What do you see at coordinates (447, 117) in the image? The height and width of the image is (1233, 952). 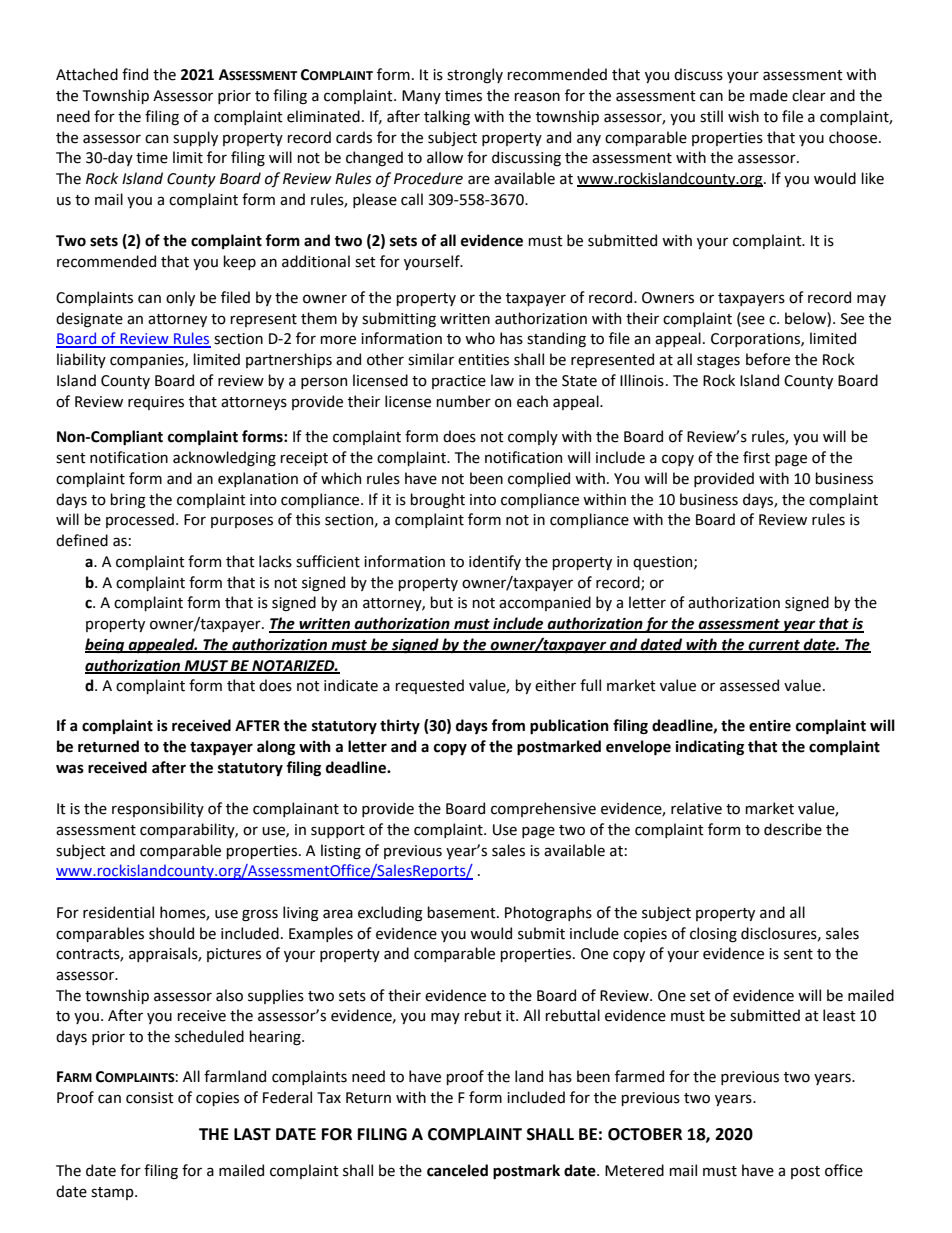 I see `talking` at bounding box center [447, 117].
